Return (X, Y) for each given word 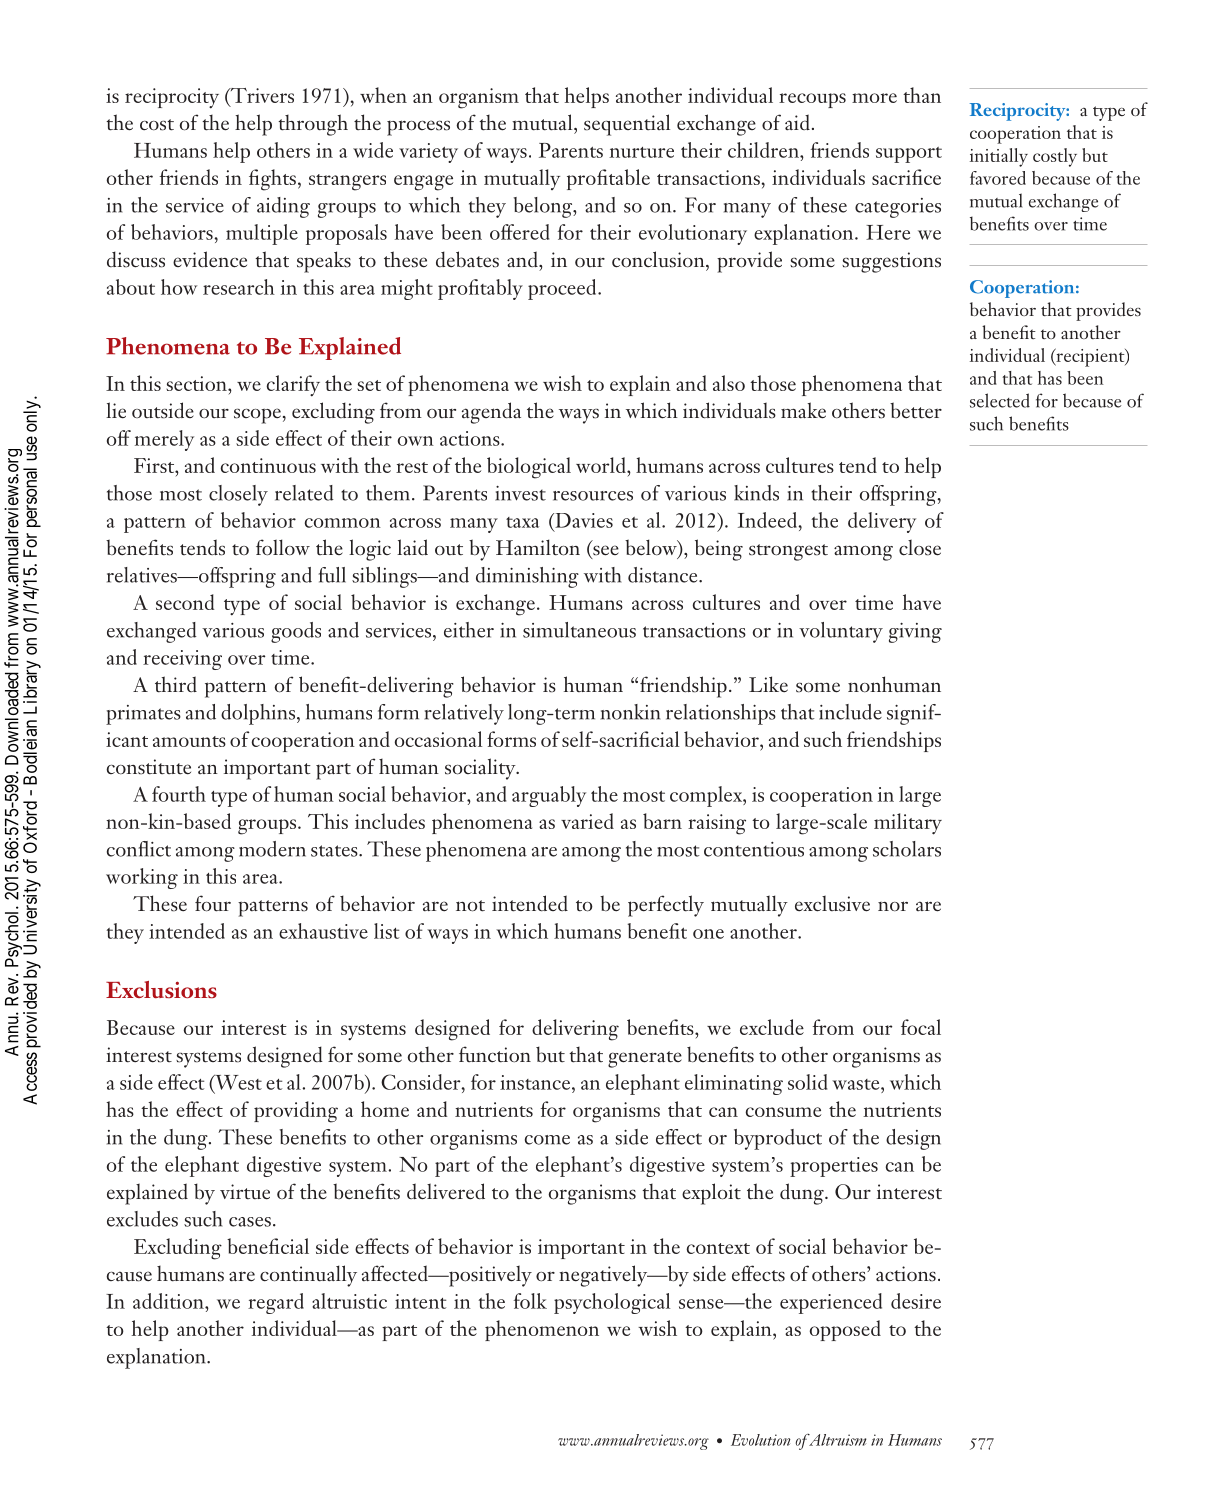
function (495, 1054)
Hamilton (538, 547)
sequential (627, 125)
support (909, 155)
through (313, 125)
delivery (882, 522)
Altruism (837, 1440)
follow (283, 547)
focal (921, 1027)
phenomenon (542, 1330)
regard (276, 1303)
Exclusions (161, 989)
